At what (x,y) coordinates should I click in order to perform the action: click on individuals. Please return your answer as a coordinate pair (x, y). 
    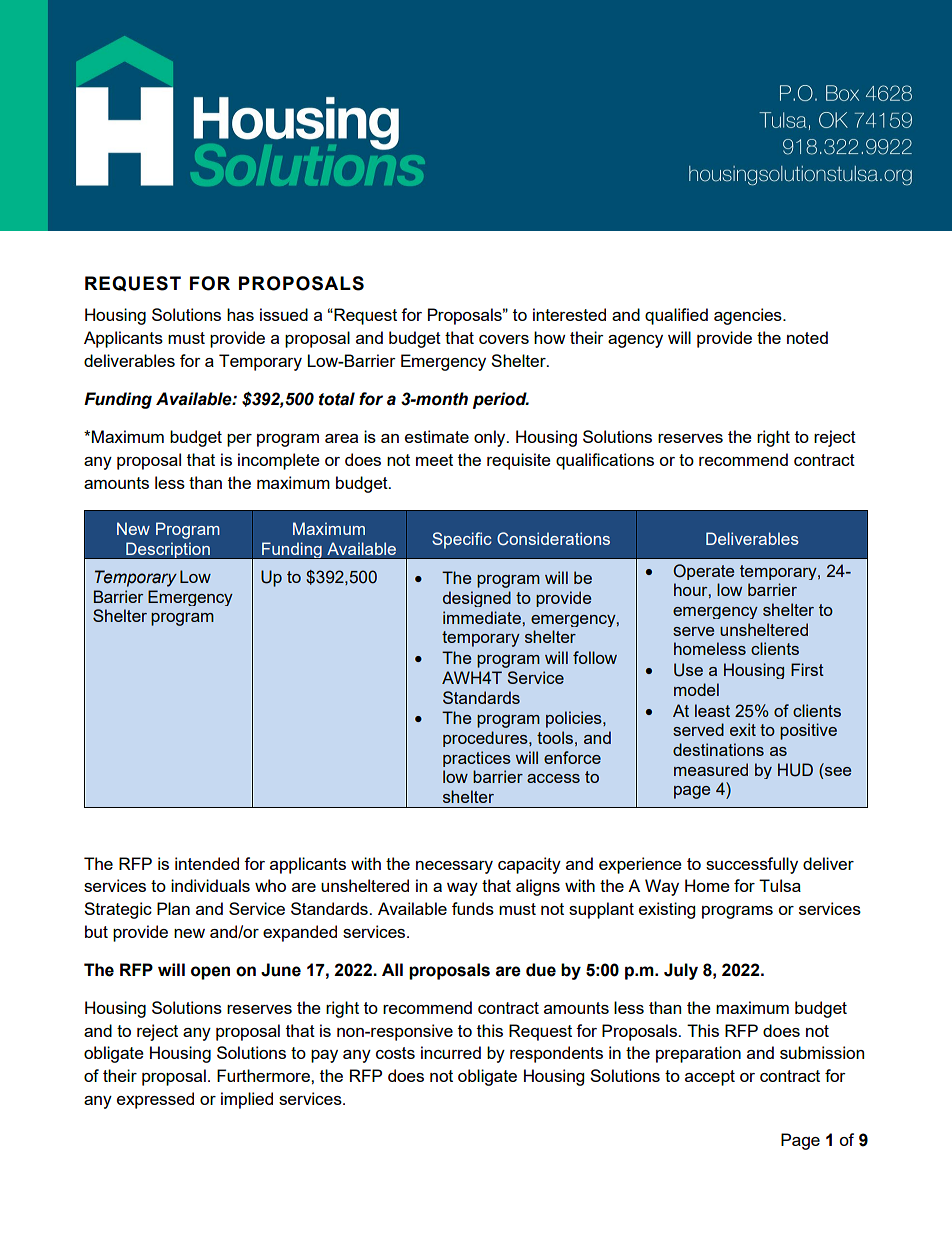
    Looking at the image, I should click on (210, 885).
